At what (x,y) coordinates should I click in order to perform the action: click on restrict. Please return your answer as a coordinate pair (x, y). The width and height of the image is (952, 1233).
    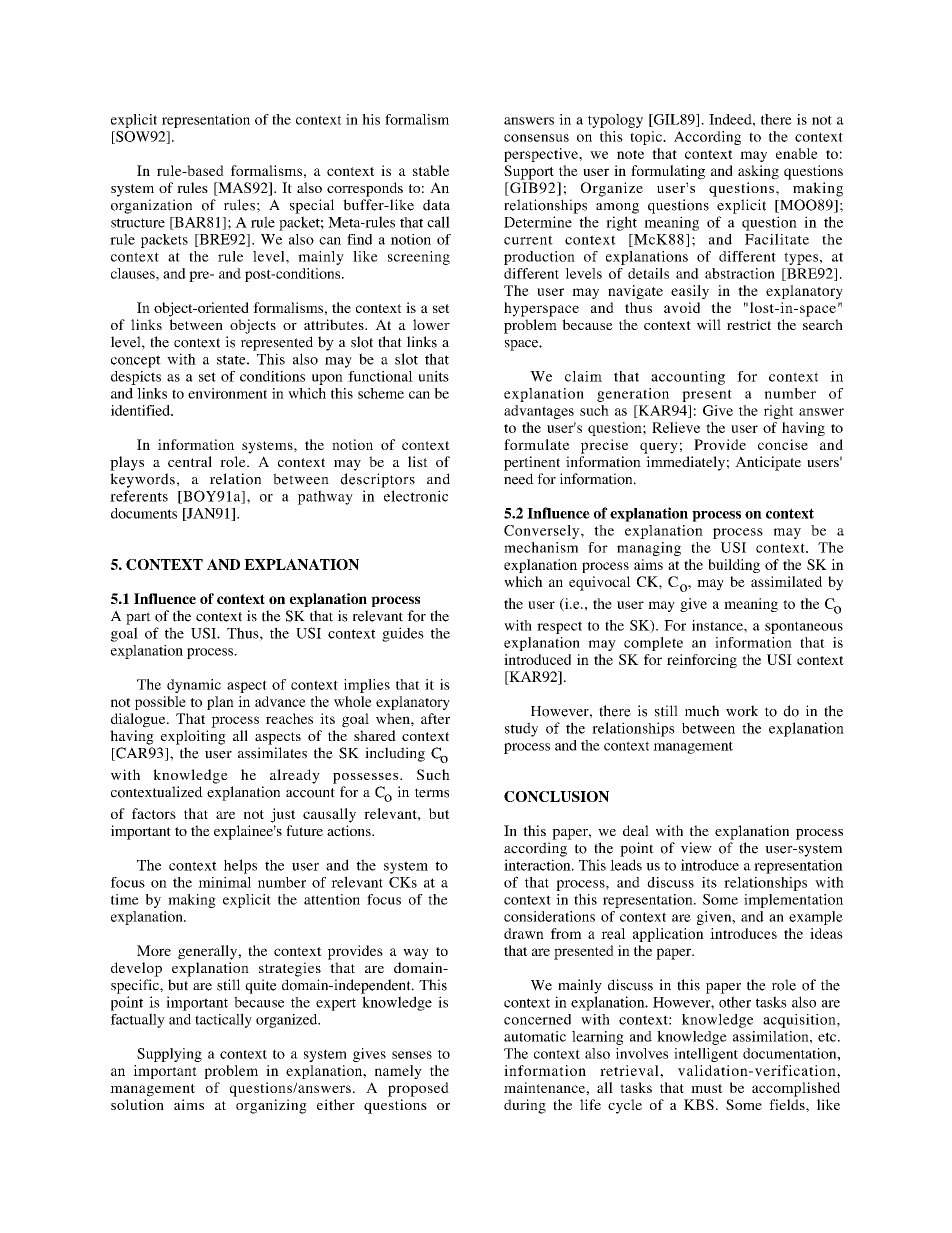
    Looking at the image, I should click on (749, 324).
